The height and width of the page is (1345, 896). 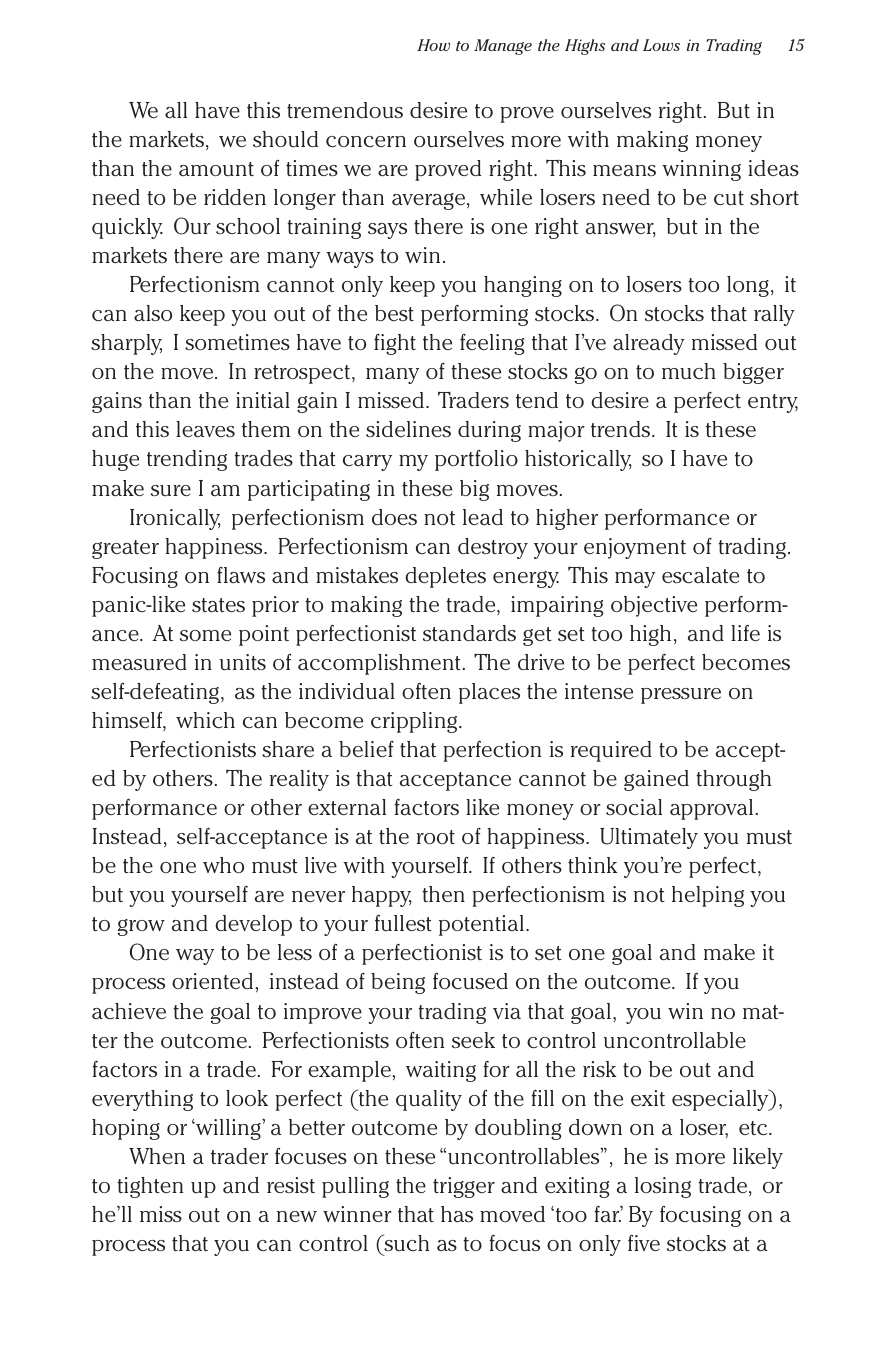 What do you see at coordinates (469, 633) in the page?
I see `standards` at bounding box center [469, 633].
